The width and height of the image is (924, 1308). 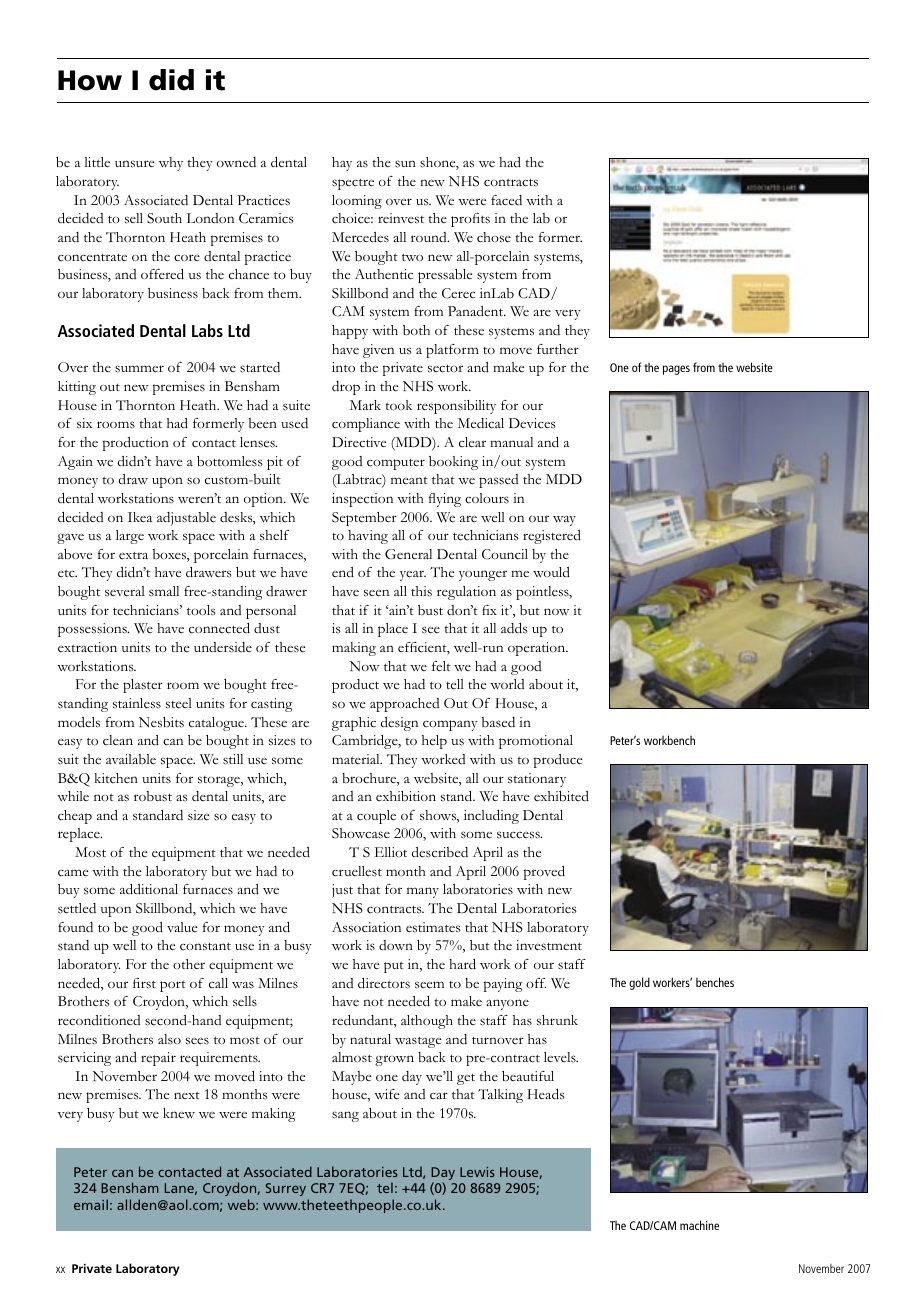 I want to click on exhibited, so click(x=561, y=796).
